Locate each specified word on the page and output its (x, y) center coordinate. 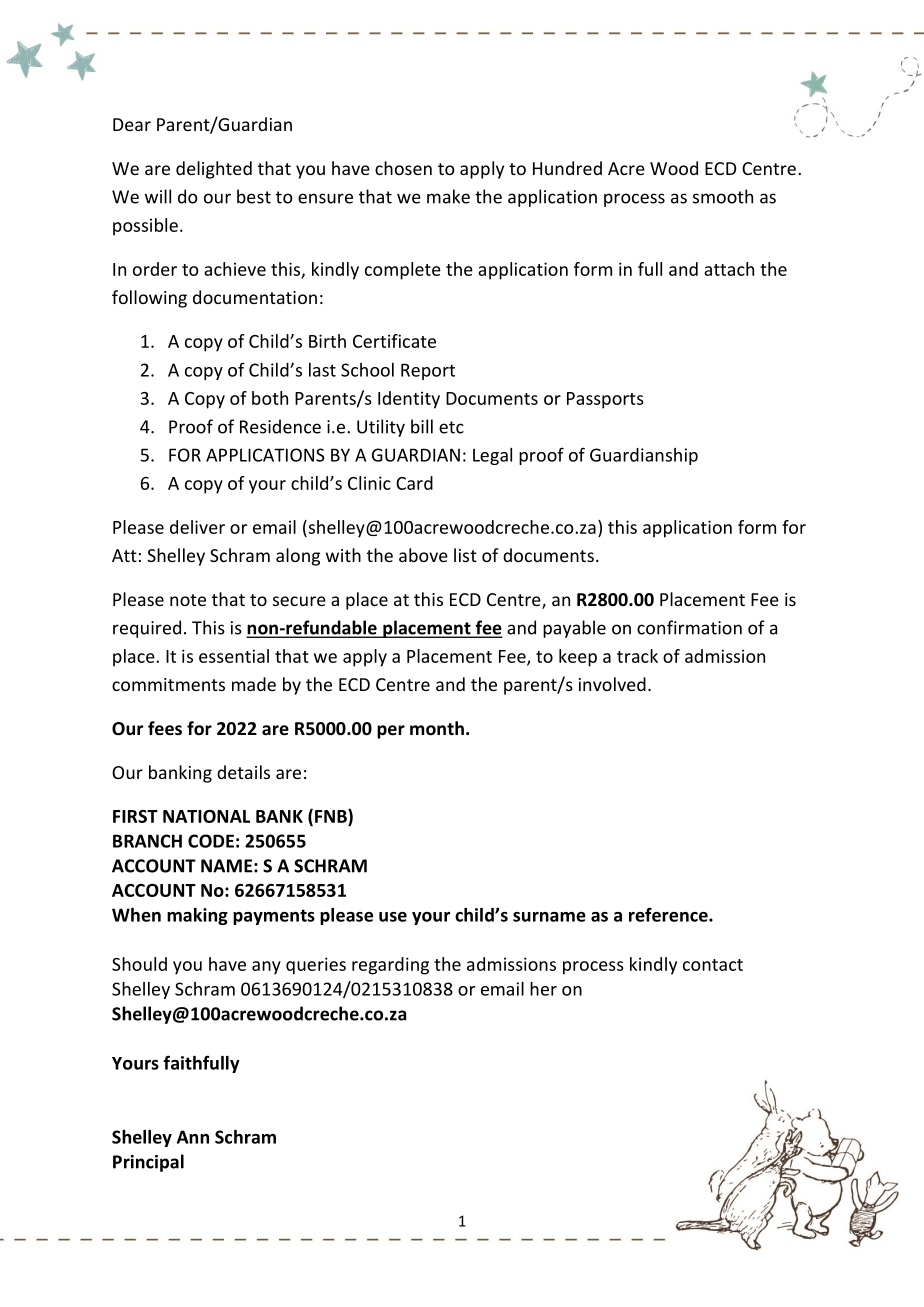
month (437, 728)
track (637, 656)
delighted (214, 170)
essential (234, 656)
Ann (193, 1137)
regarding (390, 966)
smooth (723, 196)
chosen (403, 168)
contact (713, 965)
